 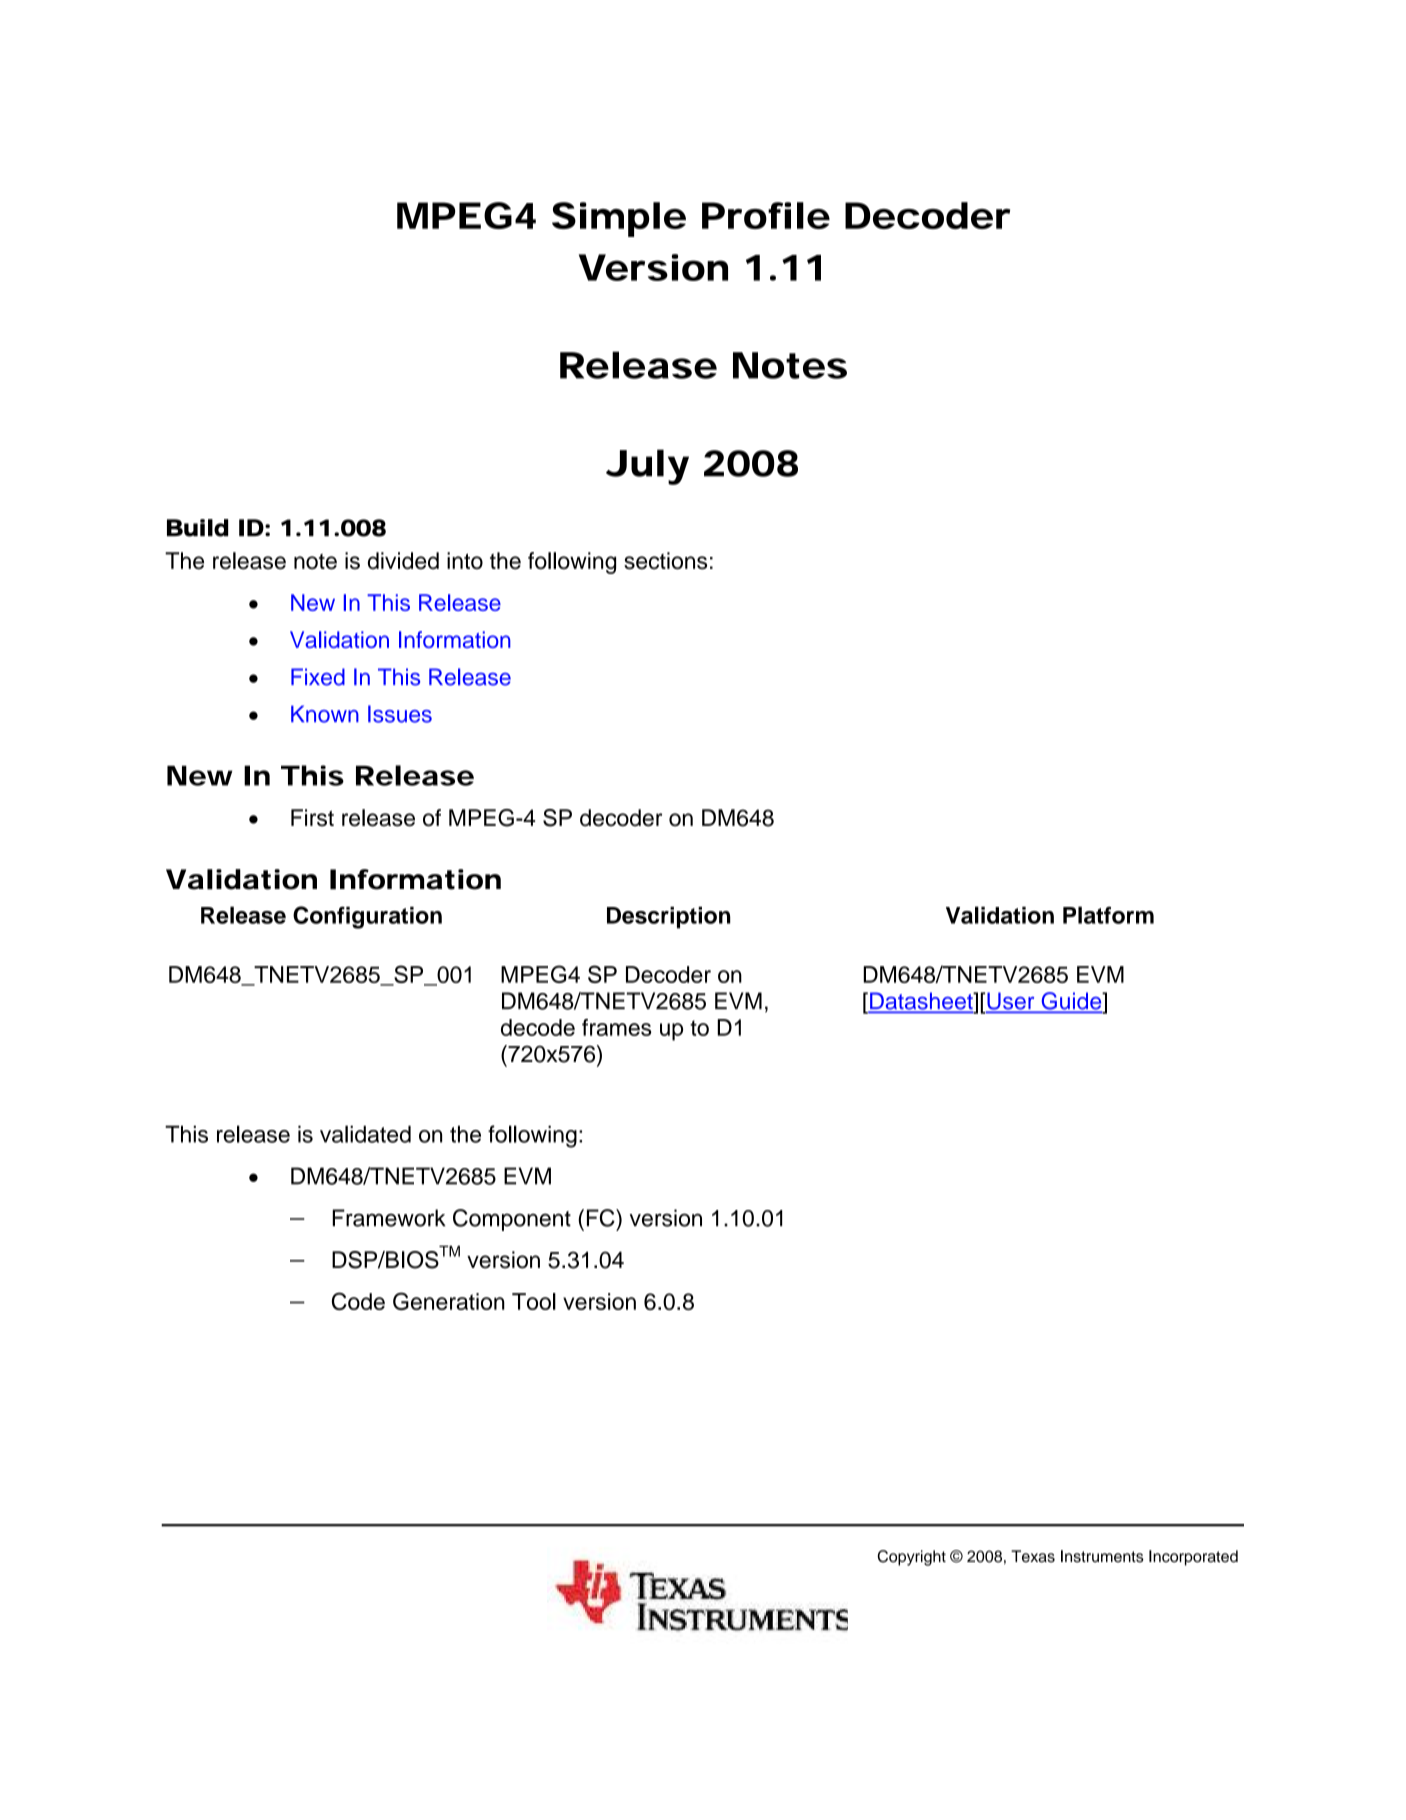 What do you see at coordinates (912, 1558) in the document?
I see `Copyright` at bounding box center [912, 1558].
